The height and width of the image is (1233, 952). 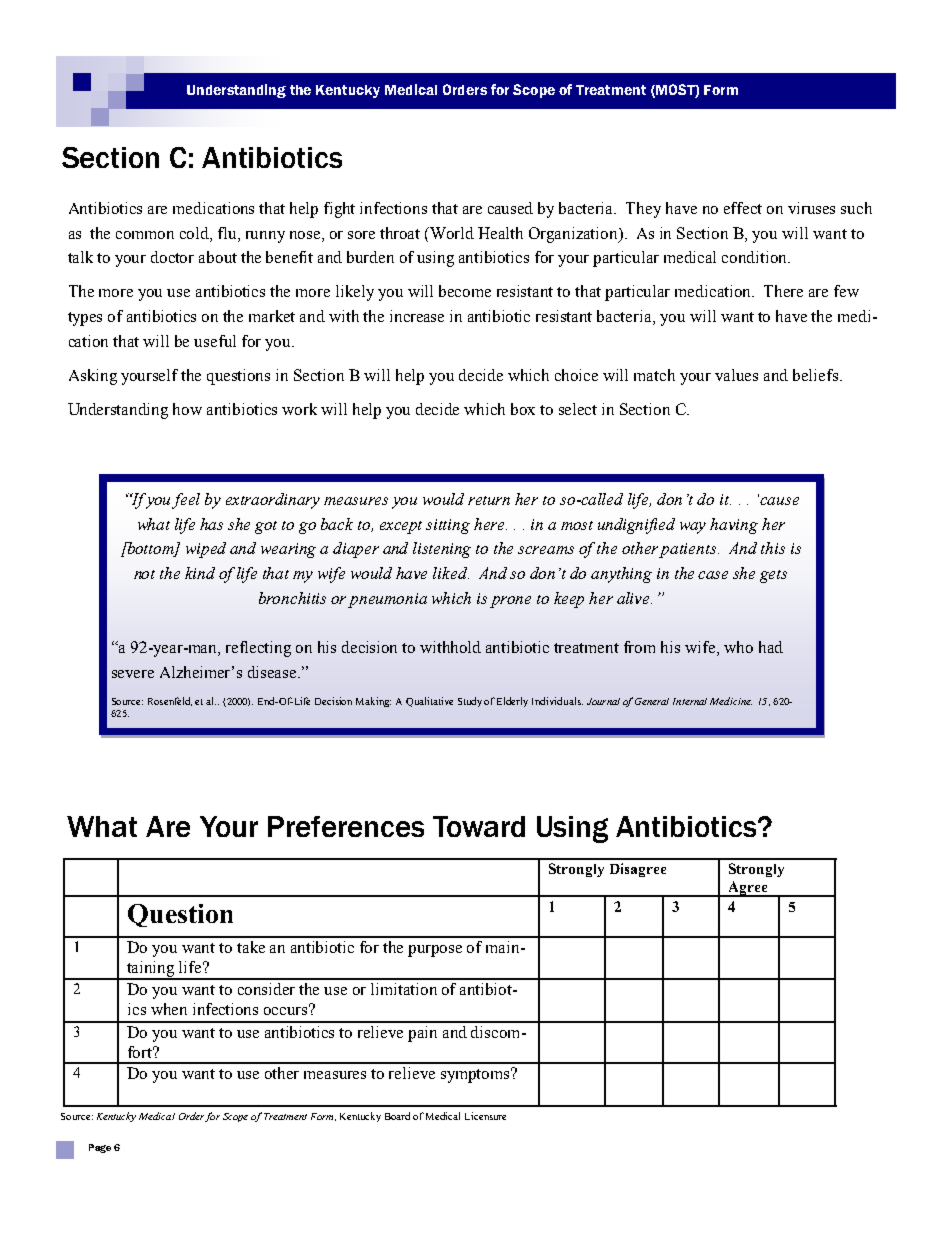 I want to click on Page, so click(x=100, y=1148).
